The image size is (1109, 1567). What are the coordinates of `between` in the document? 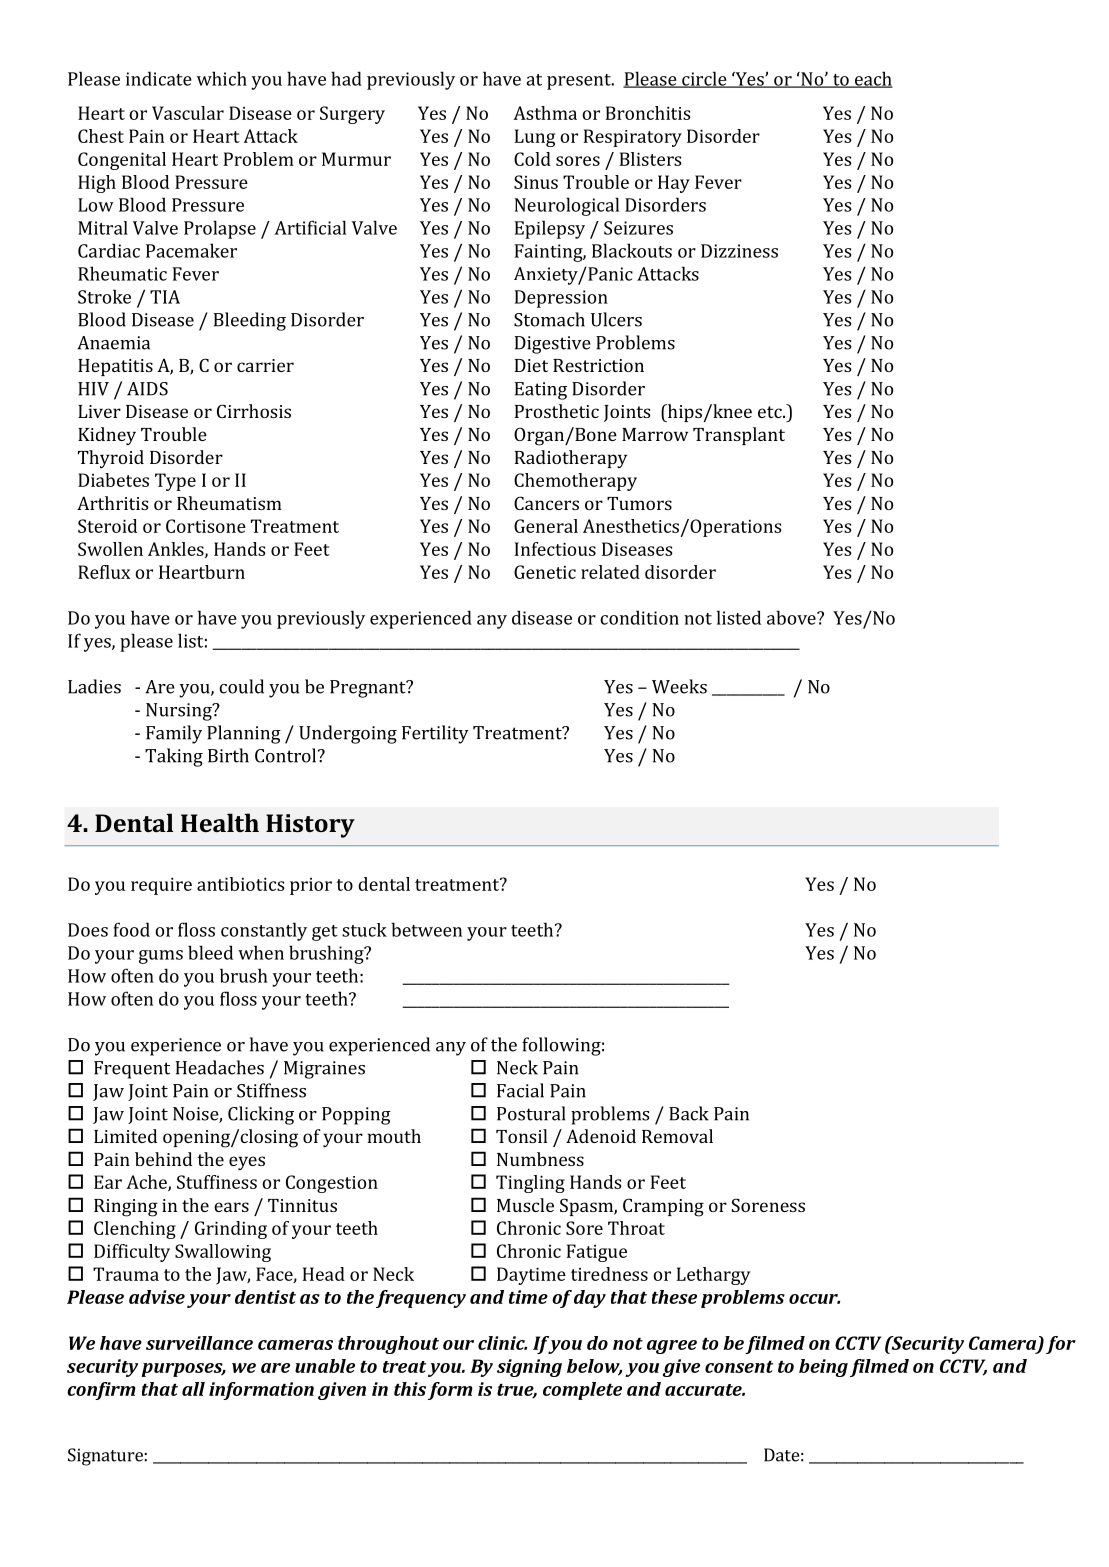 It's located at (426, 929).
